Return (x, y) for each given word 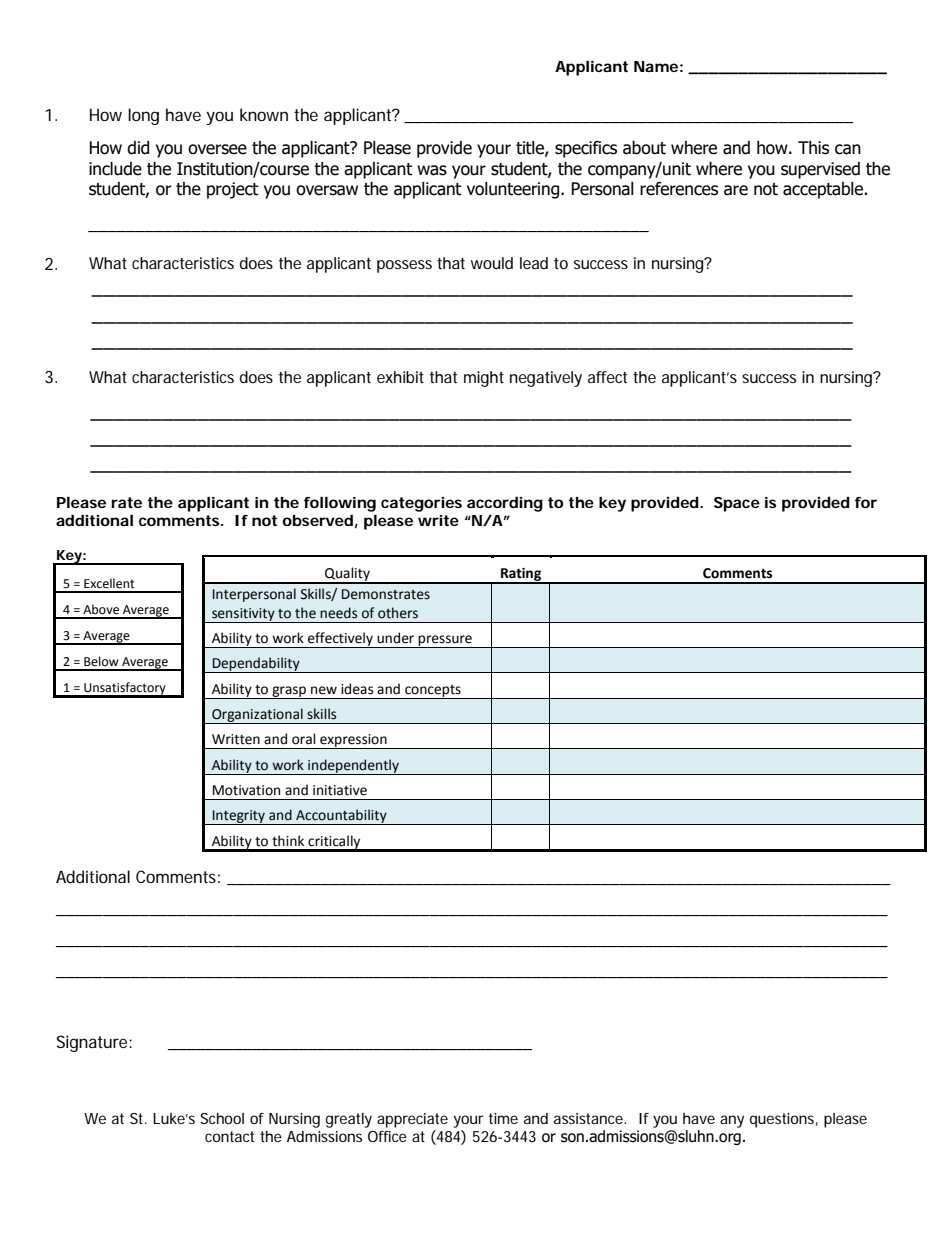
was (432, 170)
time (503, 1118)
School (222, 1118)
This (813, 148)
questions (784, 1120)
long (143, 116)
